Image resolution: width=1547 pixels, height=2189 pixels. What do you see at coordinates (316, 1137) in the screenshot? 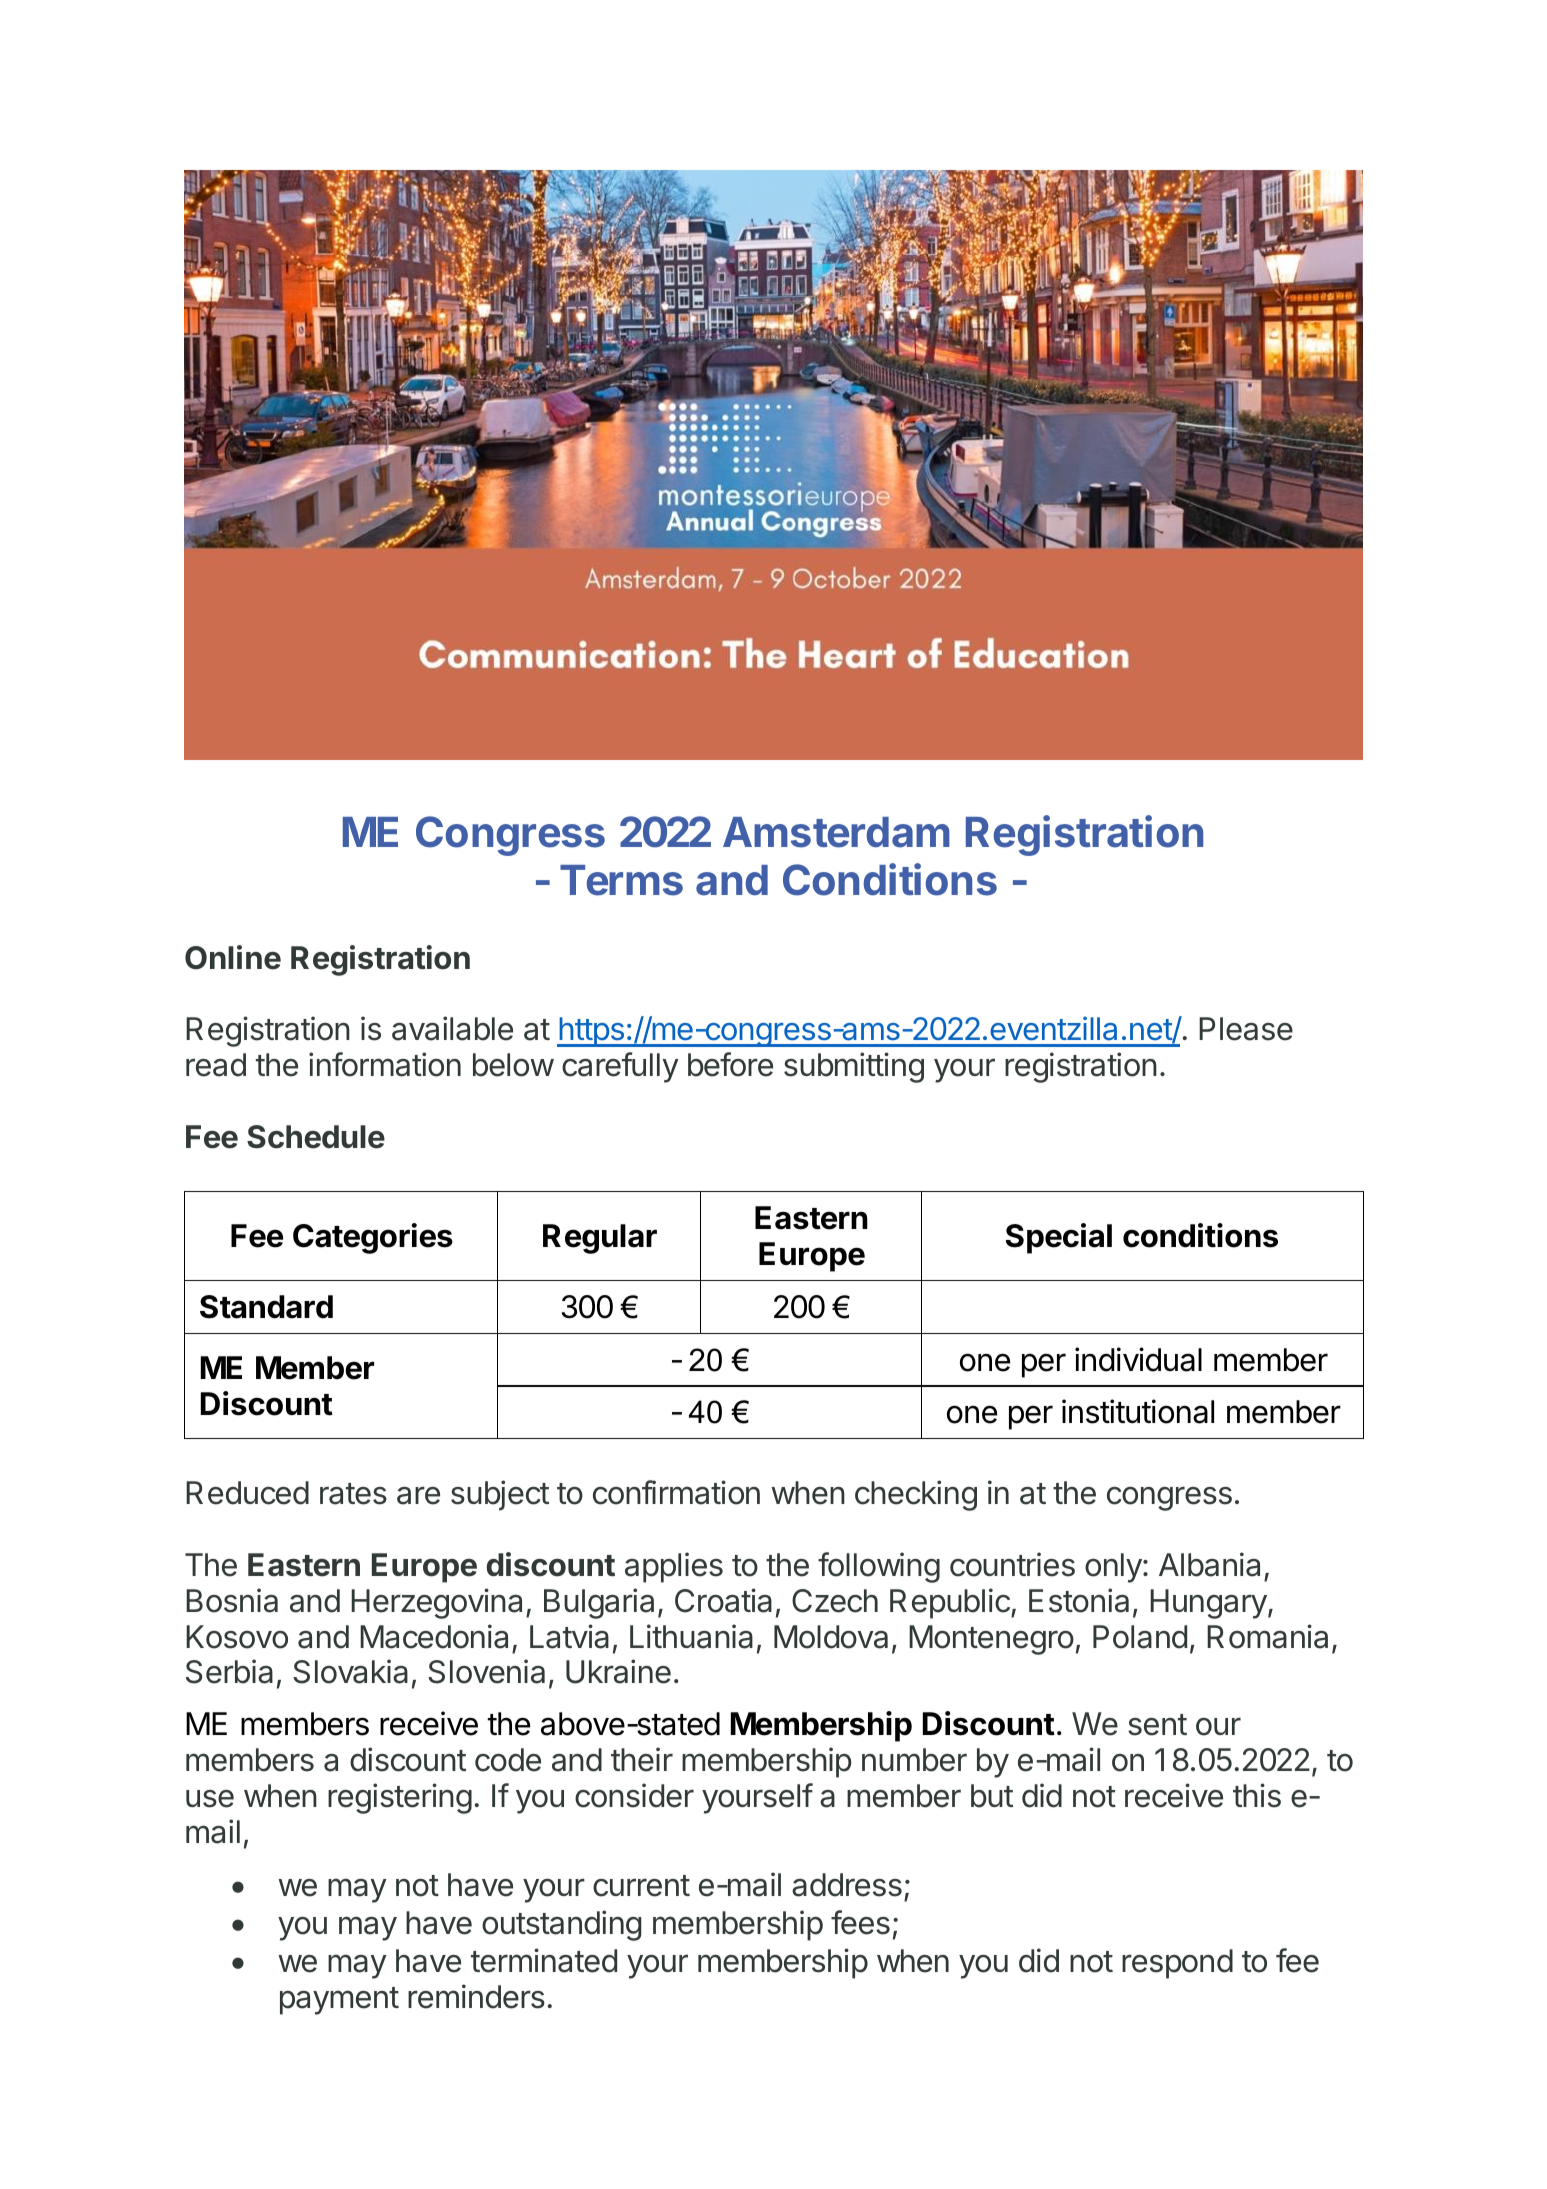
I see `Schedule` at bounding box center [316, 1137].
